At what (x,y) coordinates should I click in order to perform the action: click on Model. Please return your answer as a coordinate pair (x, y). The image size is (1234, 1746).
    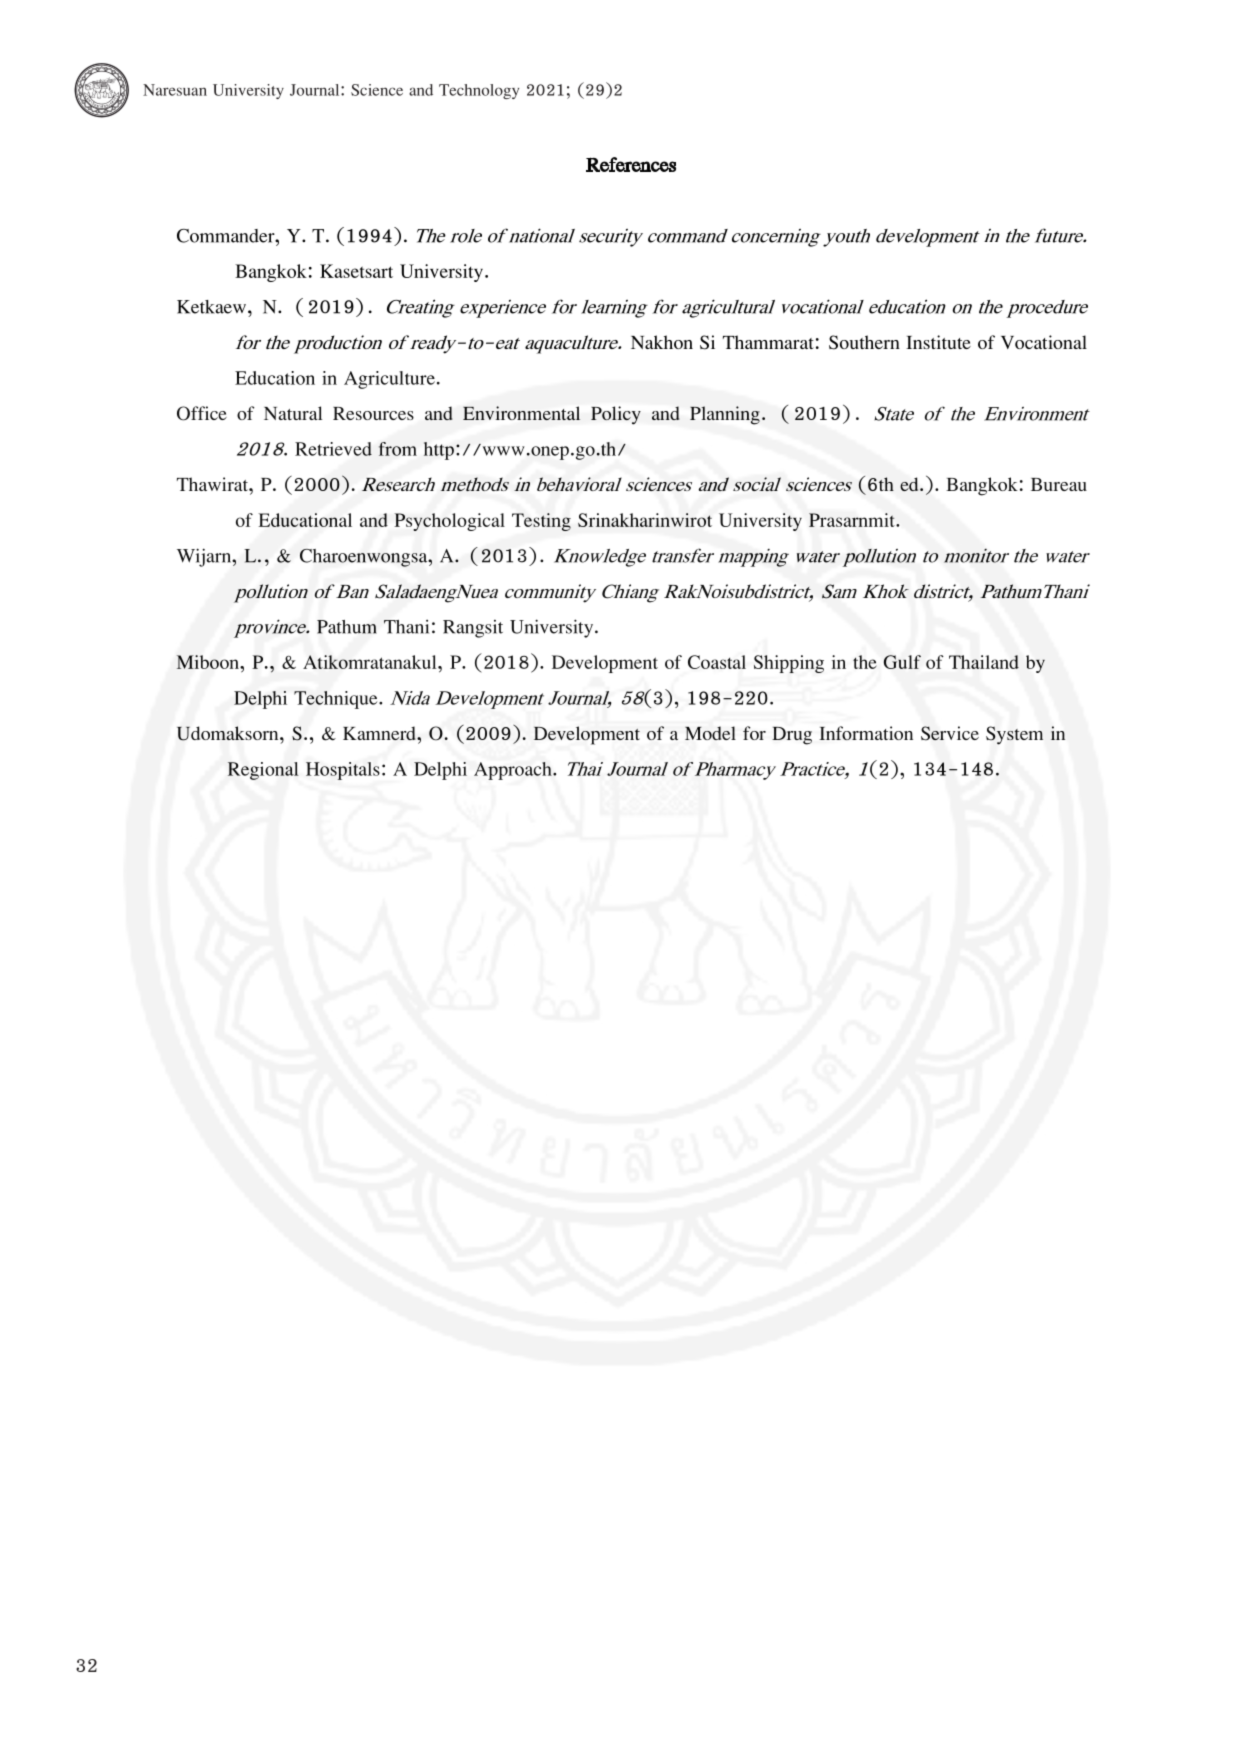
    Looking at the image, I should click on (710, 733).
